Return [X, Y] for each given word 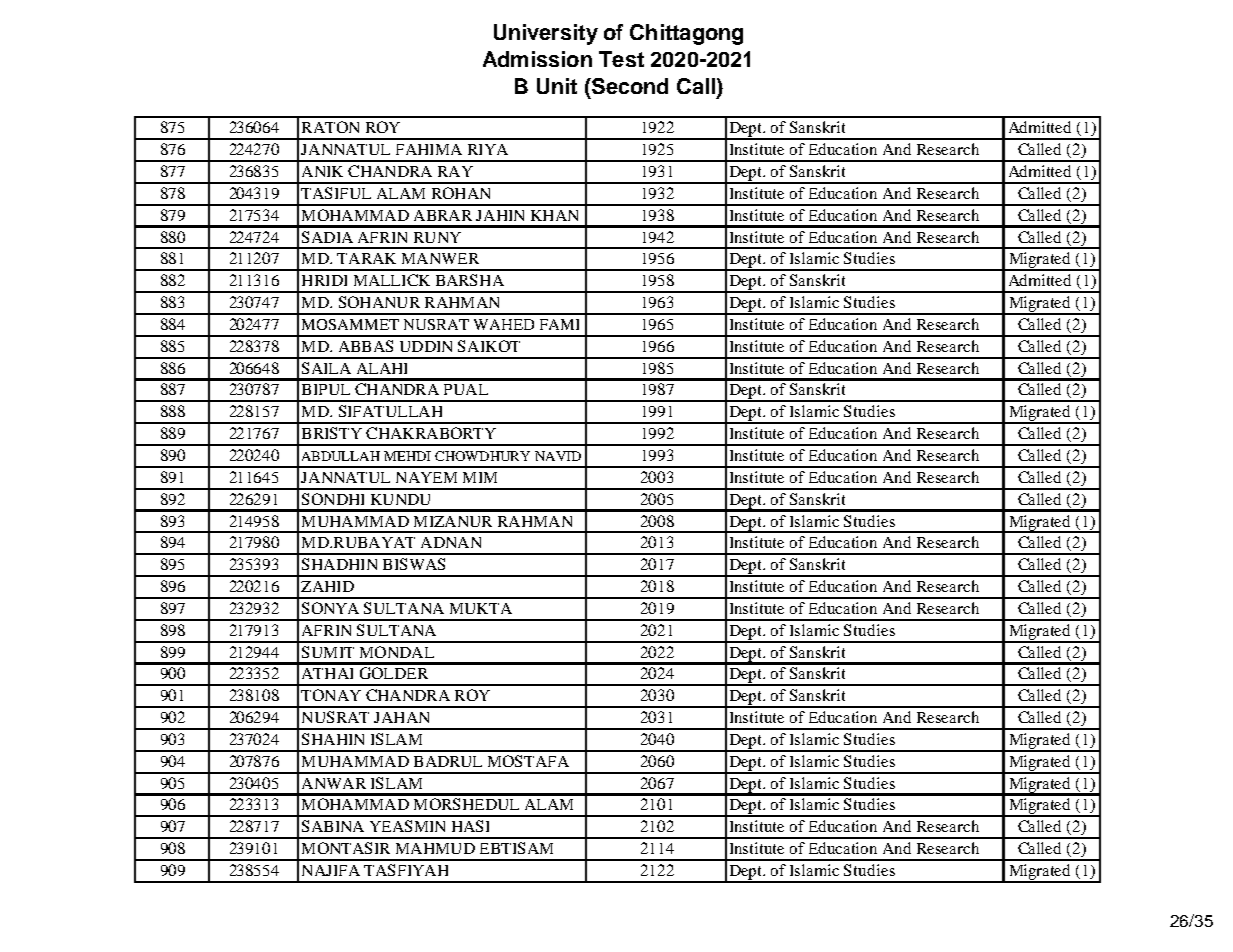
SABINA [333, 826]
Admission [537, 59]
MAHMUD [435, 848]
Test [621, 59]
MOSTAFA [528, 761]
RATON [330, 127]
